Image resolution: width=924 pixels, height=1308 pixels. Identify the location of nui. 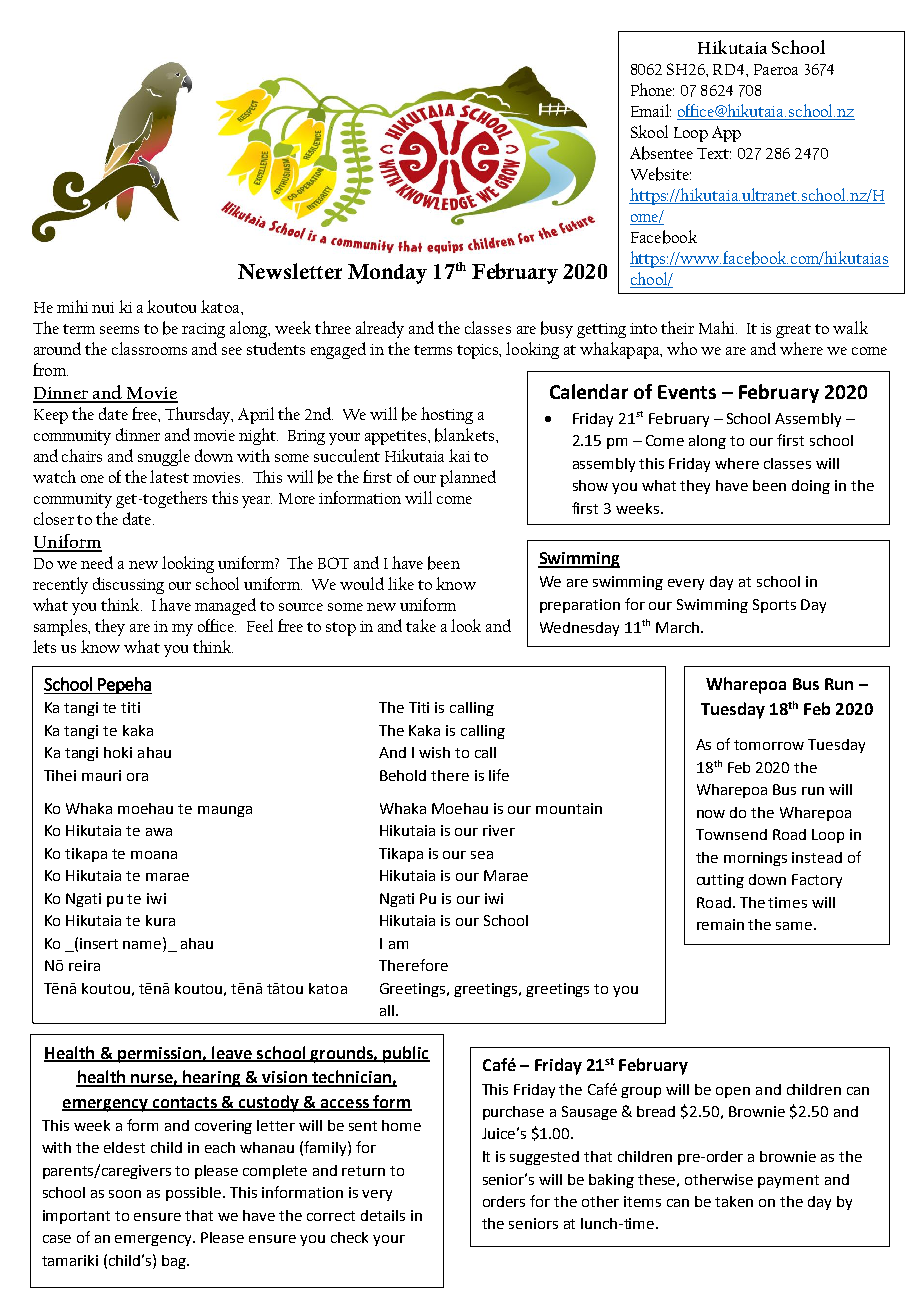
(103, 307).
